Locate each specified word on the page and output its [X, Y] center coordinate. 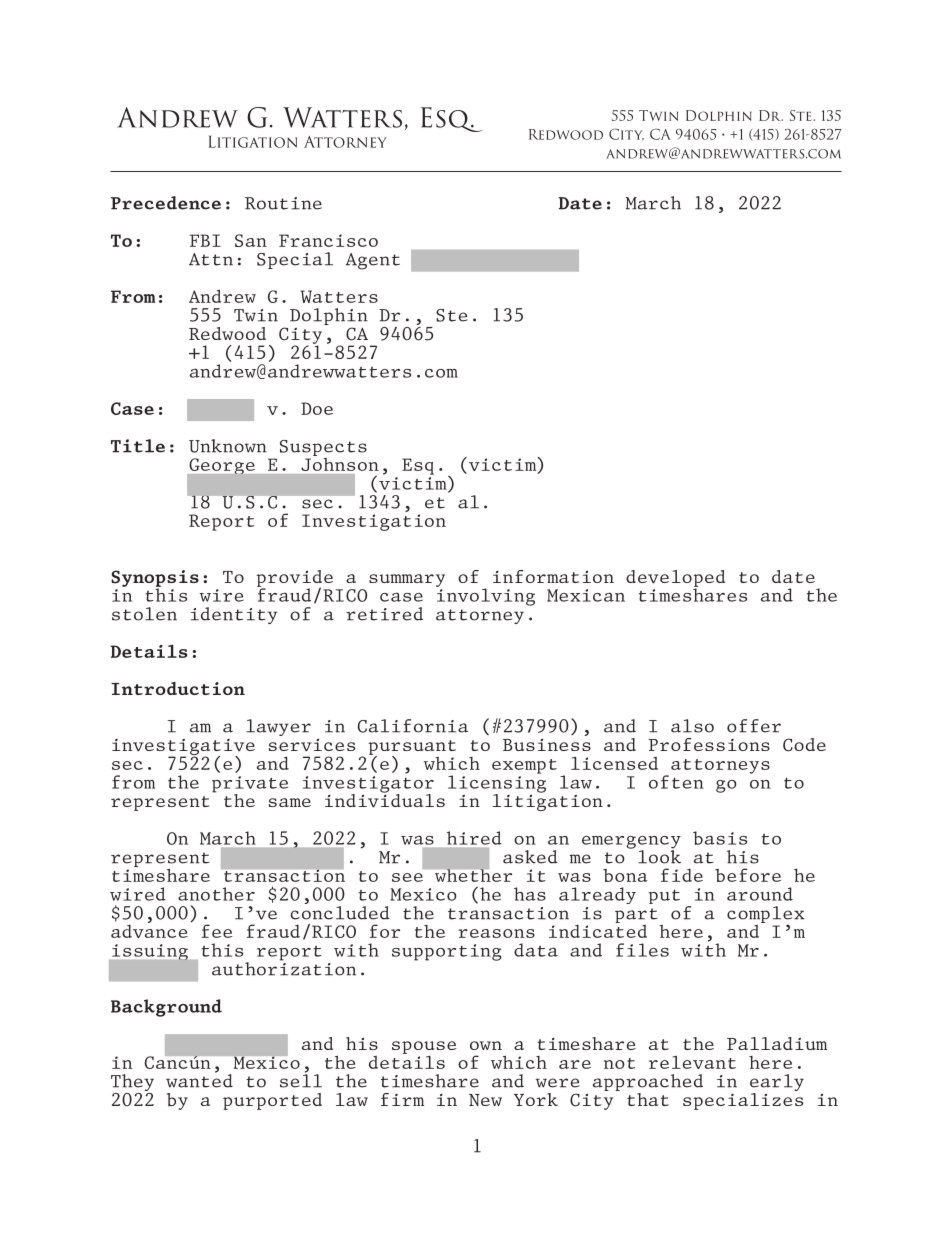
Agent [373, 261]
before [748, 875]
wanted [199, 1080]
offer [754, 726]
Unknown [228, 446]
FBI [205, 240]
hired [474, 838]
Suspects [323, 448]
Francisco [328, 240]
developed [675, 579]
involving [485, 596]
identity [234, 615]
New [485, 1100]
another [216, 894]
